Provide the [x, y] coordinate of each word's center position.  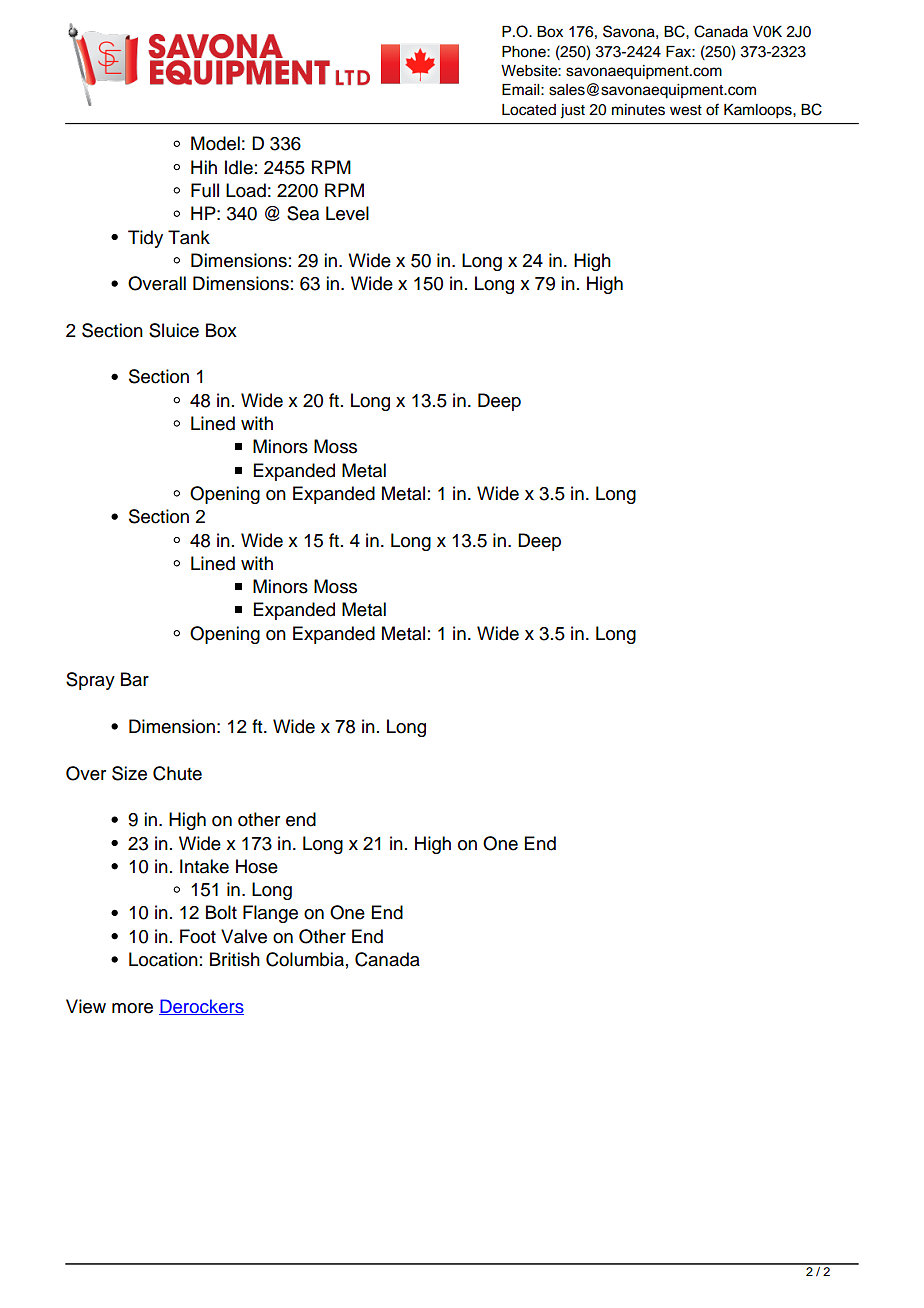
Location [163, 959]
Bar [135, 679]
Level [347, 213]
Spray [90, 681]
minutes [638, 110]
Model [215, 143]
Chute [177, 773]
